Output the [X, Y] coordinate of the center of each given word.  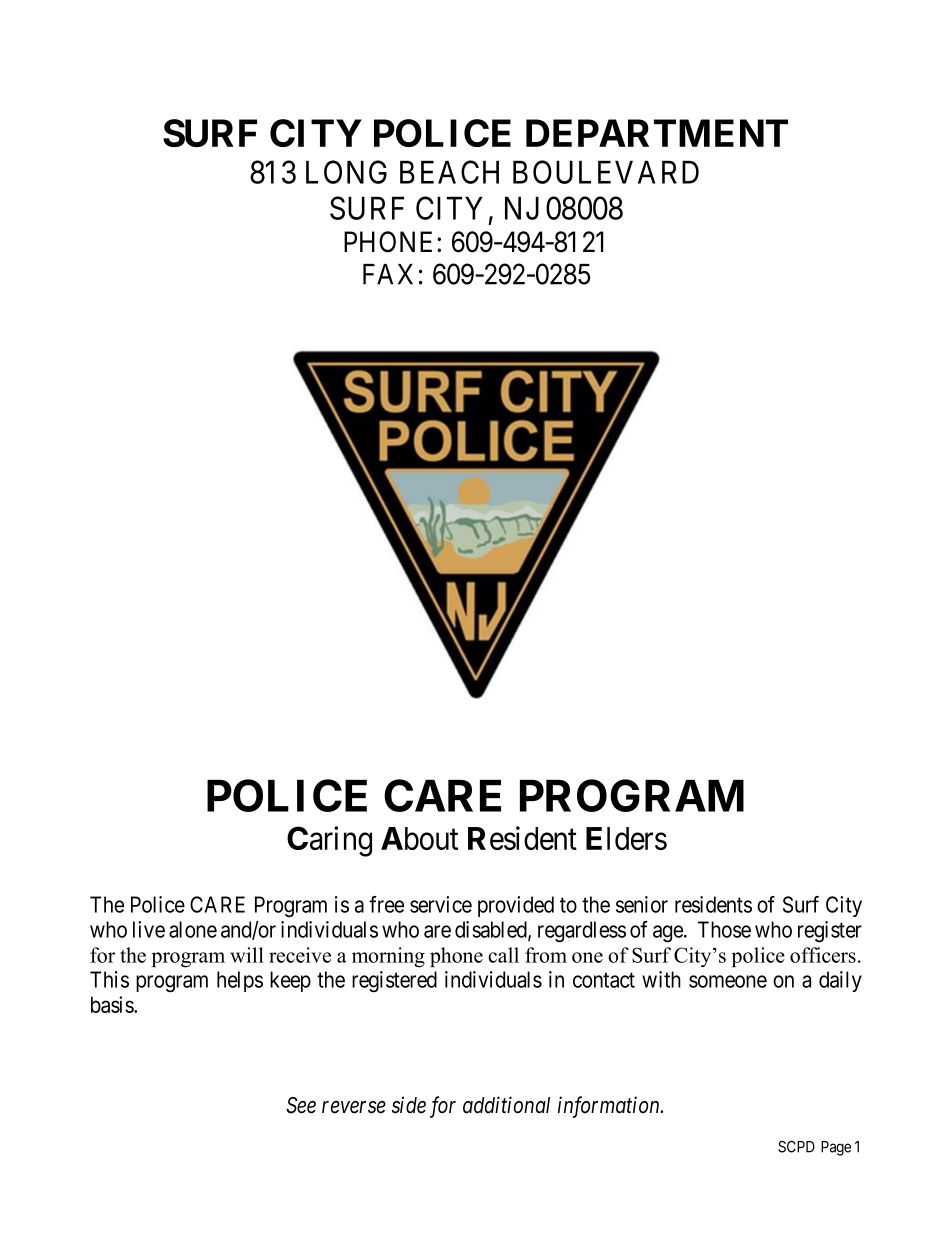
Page [836, 1148]
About [419, 838]
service [441, 904]
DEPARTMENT [657, 133]
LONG [346, 172]
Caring [329, 841]
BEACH [449, 172]
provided [516, 906]
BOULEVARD [606, 172]
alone [193, 929]
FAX [388, 274]
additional [506, 1105]
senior [642, 904]
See [301, 1105]
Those [724, 929]
